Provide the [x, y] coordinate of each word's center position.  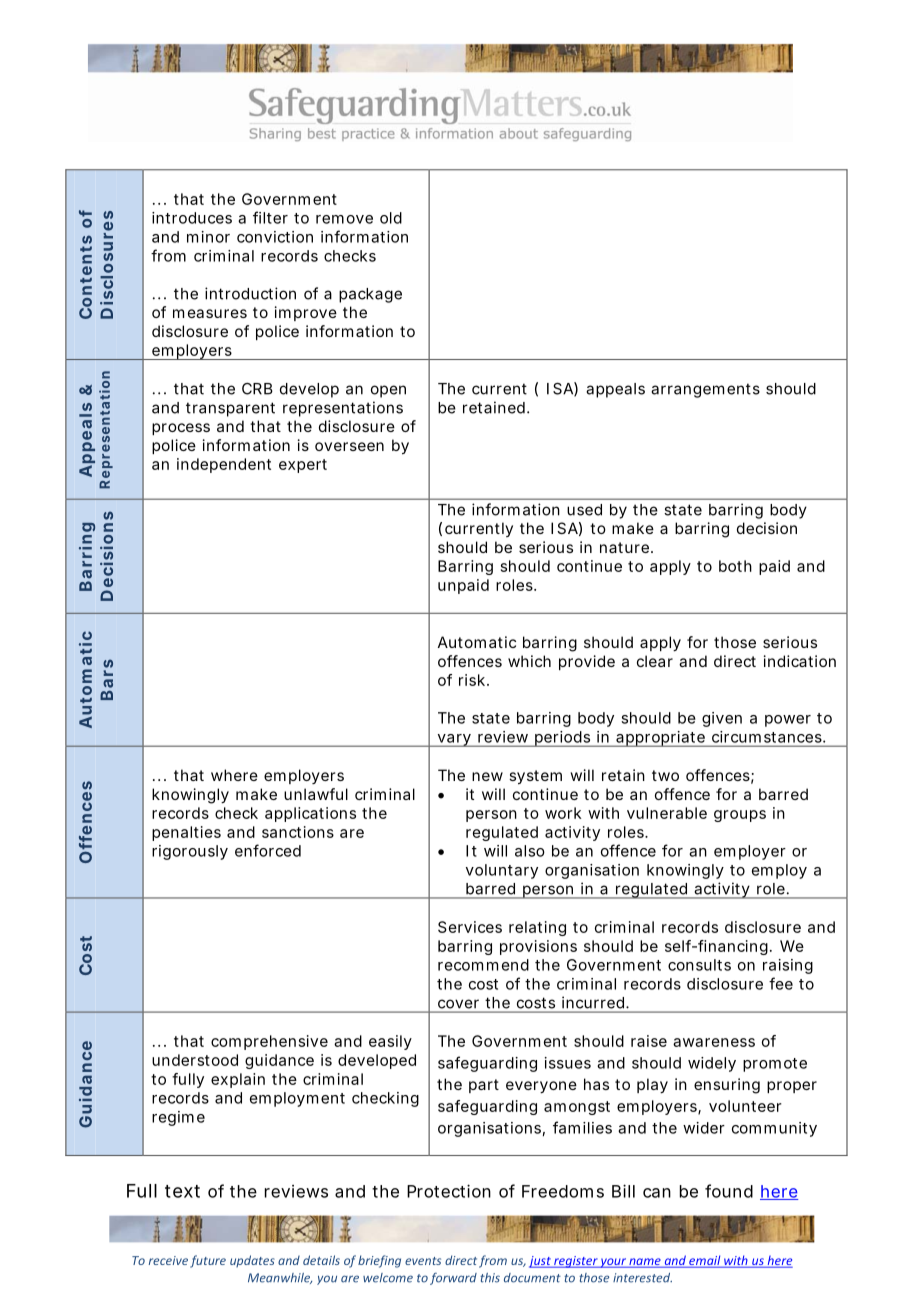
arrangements [705, 390]
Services [470, 927]
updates [252, 1261]
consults [699, 965]
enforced [268, 850]
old [391, 218]
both [735, 566]
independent [224, 465]
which [529, 661]
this [490, 1278]
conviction [275, 237]
